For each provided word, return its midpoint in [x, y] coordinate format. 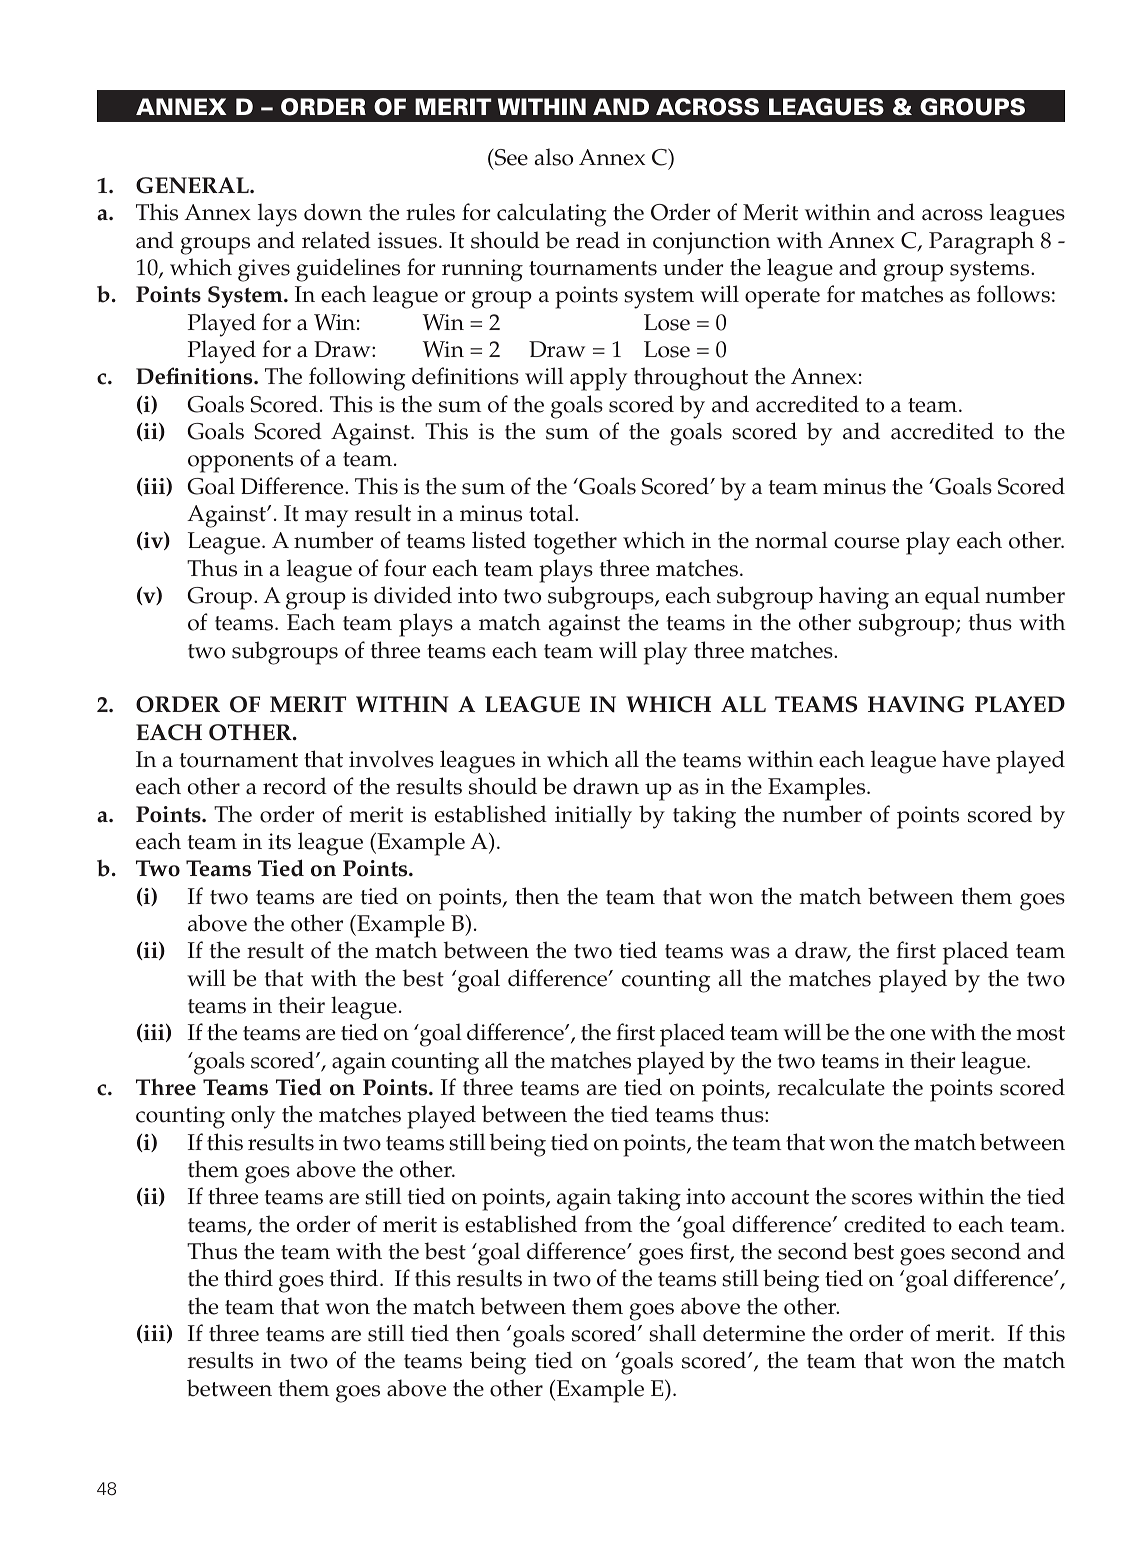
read [598, 240]
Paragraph [981, 243]
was [750, 953]
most [1040, 1033]
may [326, 519]
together [575, 543]
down [333, 212]
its [279, 841]
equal [952, 598]
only [253, 1117]
